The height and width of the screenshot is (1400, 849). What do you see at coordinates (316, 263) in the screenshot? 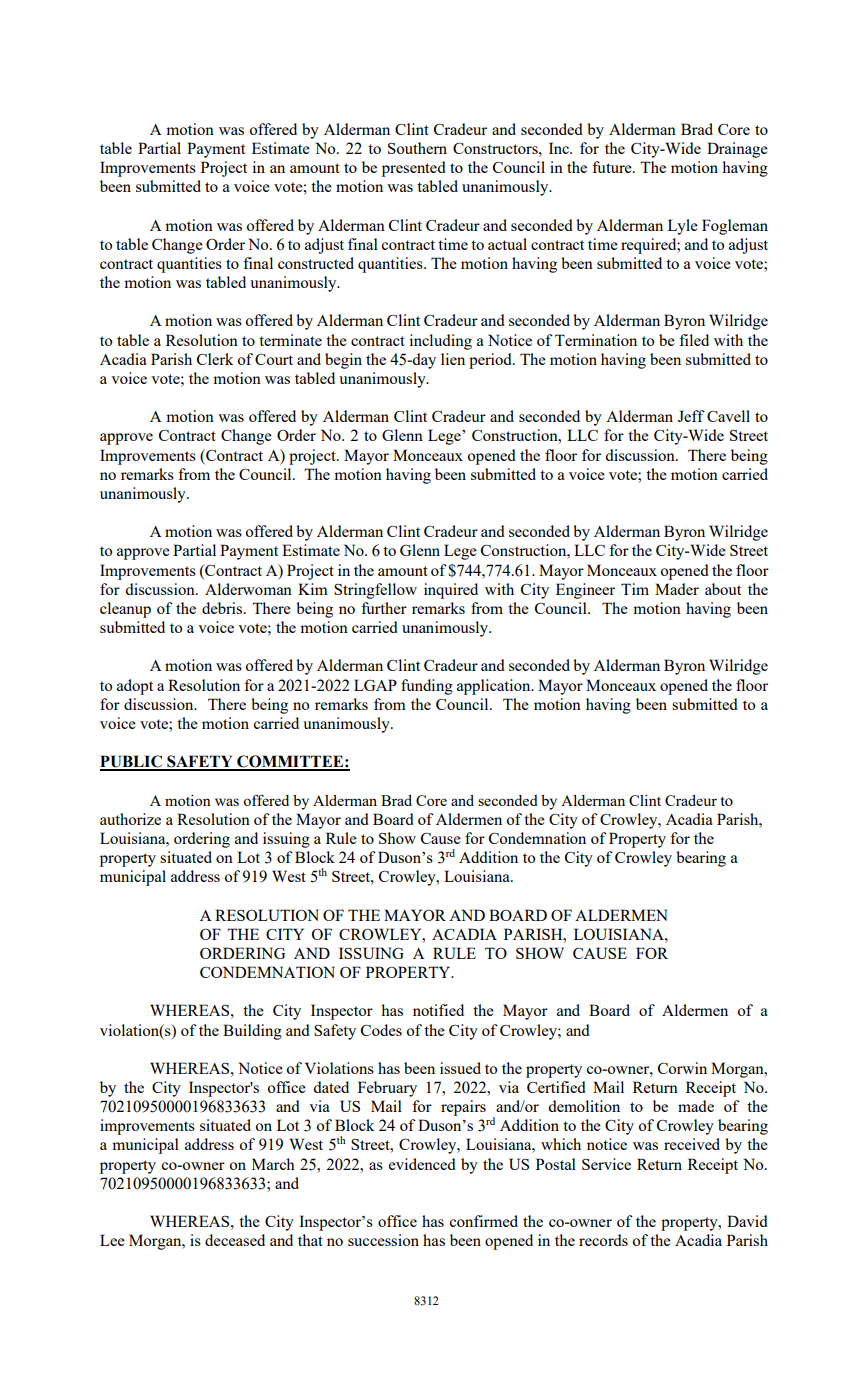
I see `constructed` at bounding box center [316, 263].
